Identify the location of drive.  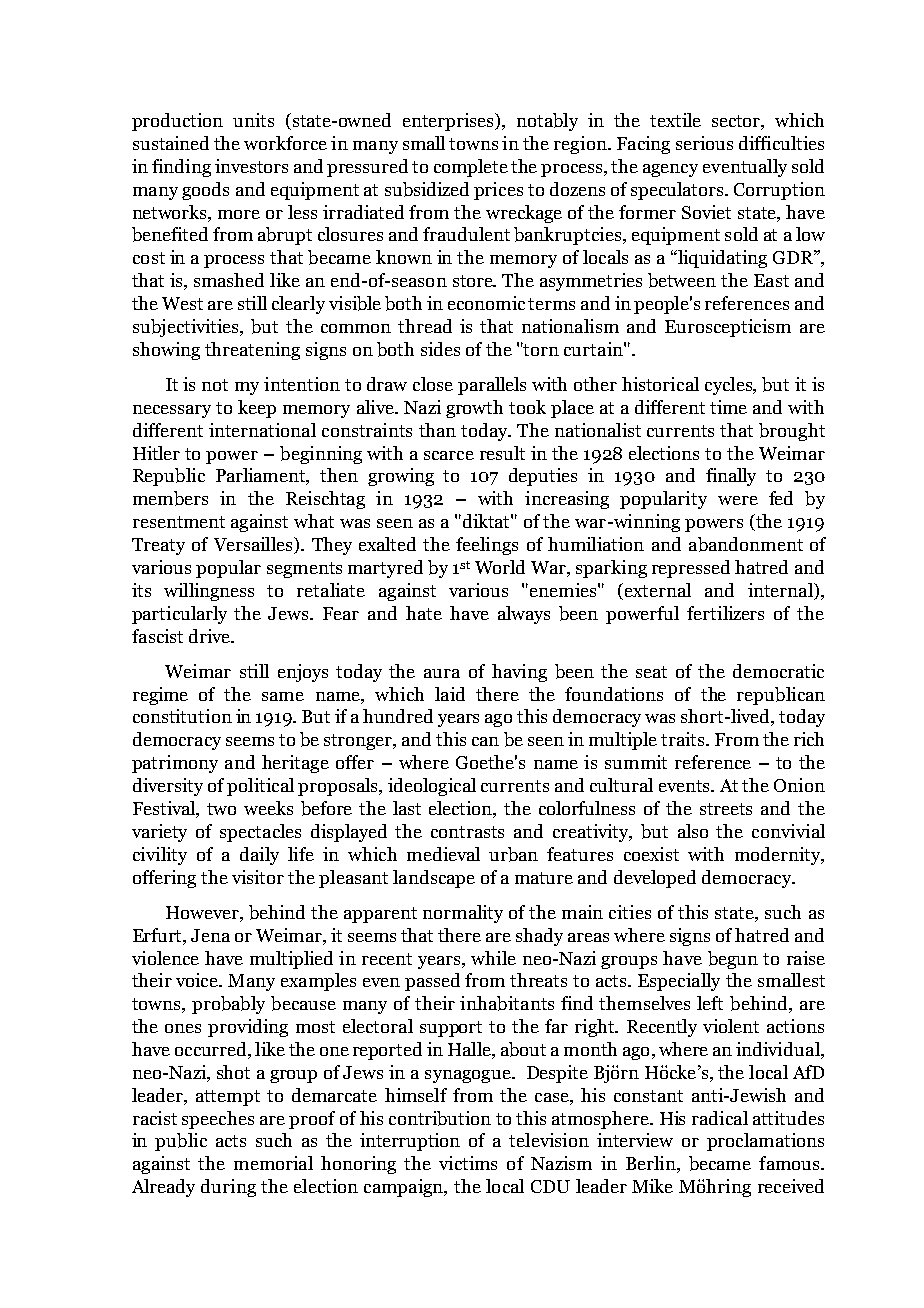
(210, 636).
